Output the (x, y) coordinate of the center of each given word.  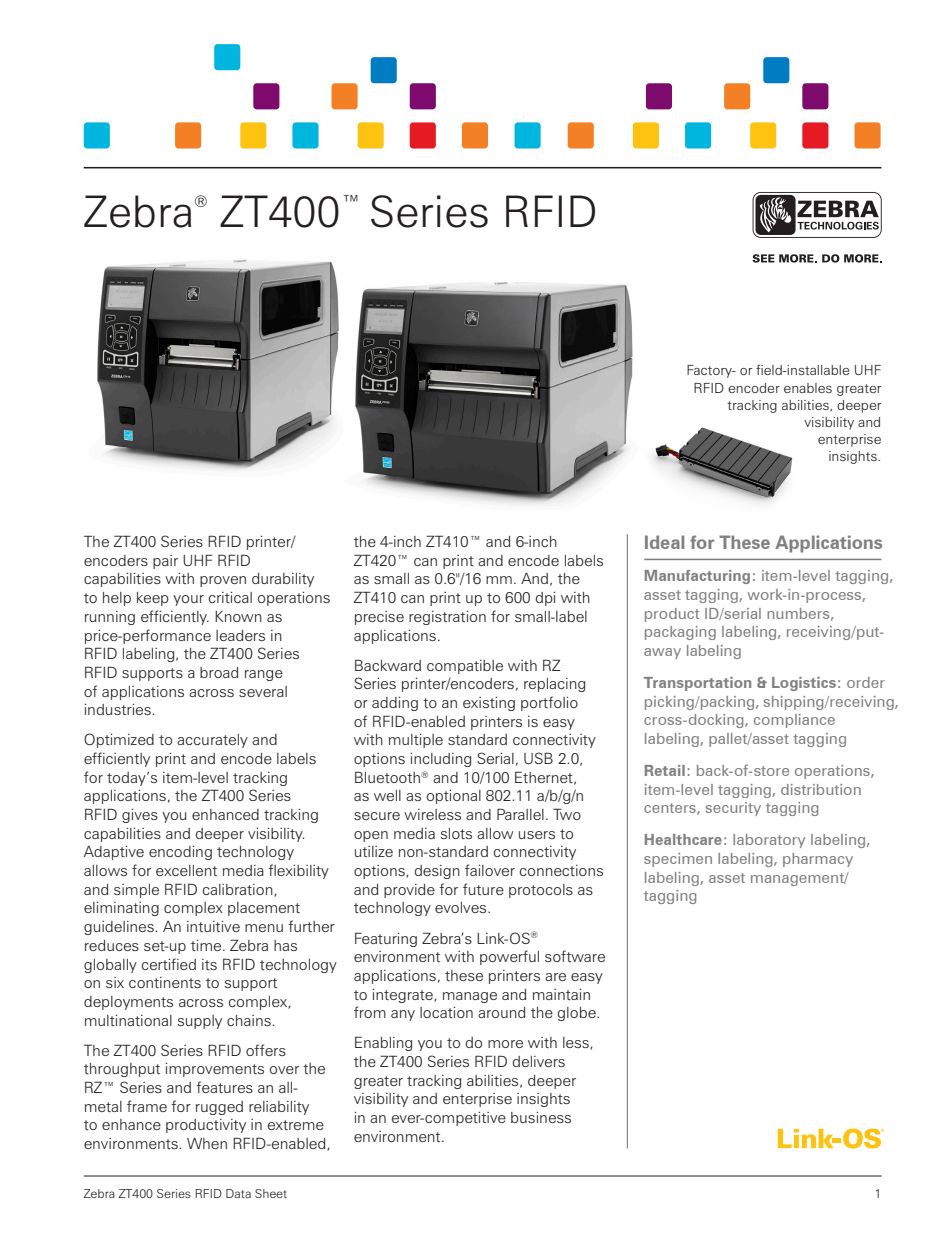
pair (165, 562)
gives (140, 816)
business (541, 1117)
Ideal (664, 542)
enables (808, 388)
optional (454, 797)
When (207, 1143)
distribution (821, 789)
